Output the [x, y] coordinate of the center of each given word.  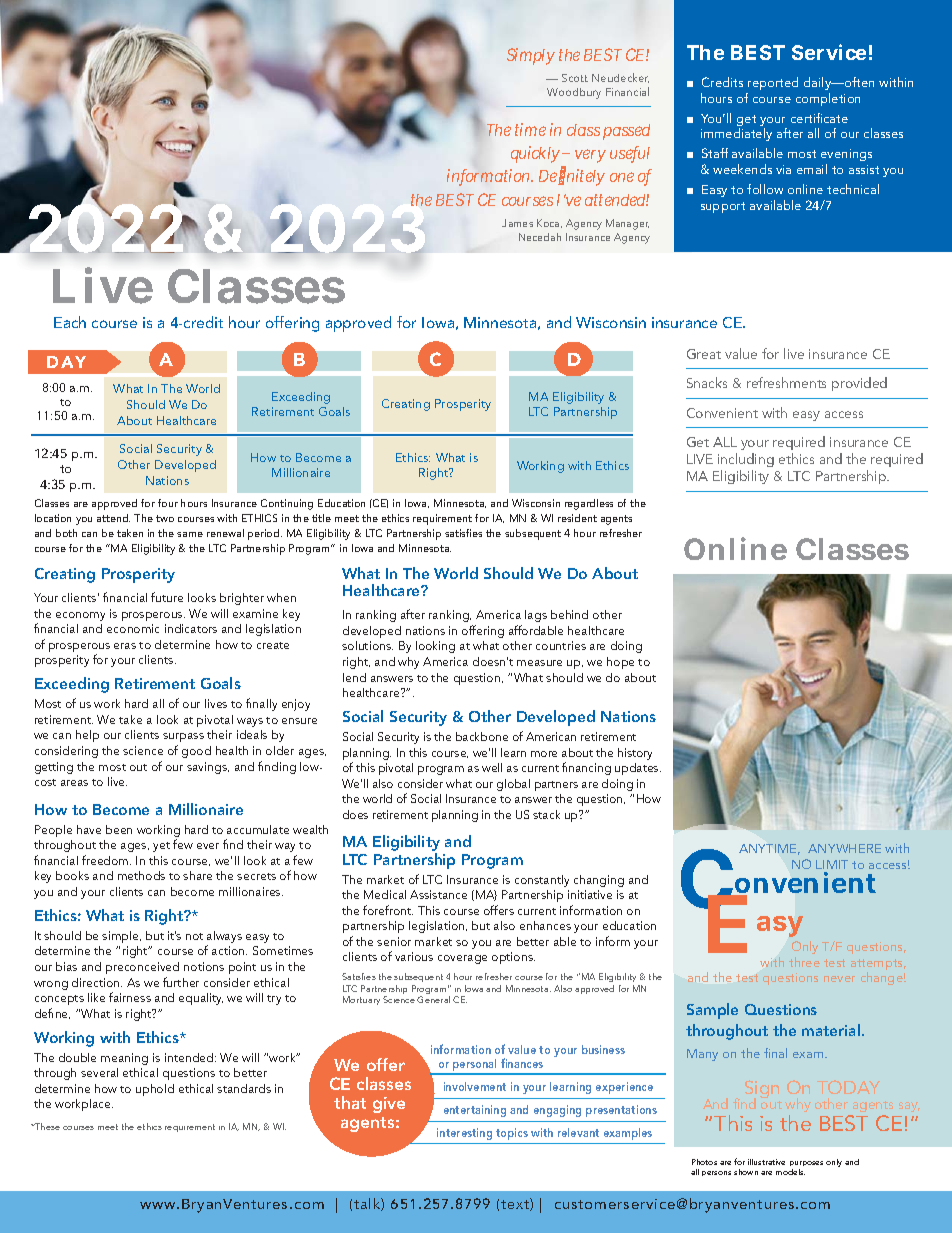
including [746, 462]
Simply [531, 56]
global [513, 785]
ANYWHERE [844, 848]
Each [70, 322]
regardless [589, 504]
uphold [155, 1090]
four [168, 503]
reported [773, 83]
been [119, 829]
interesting [464, 1134]
